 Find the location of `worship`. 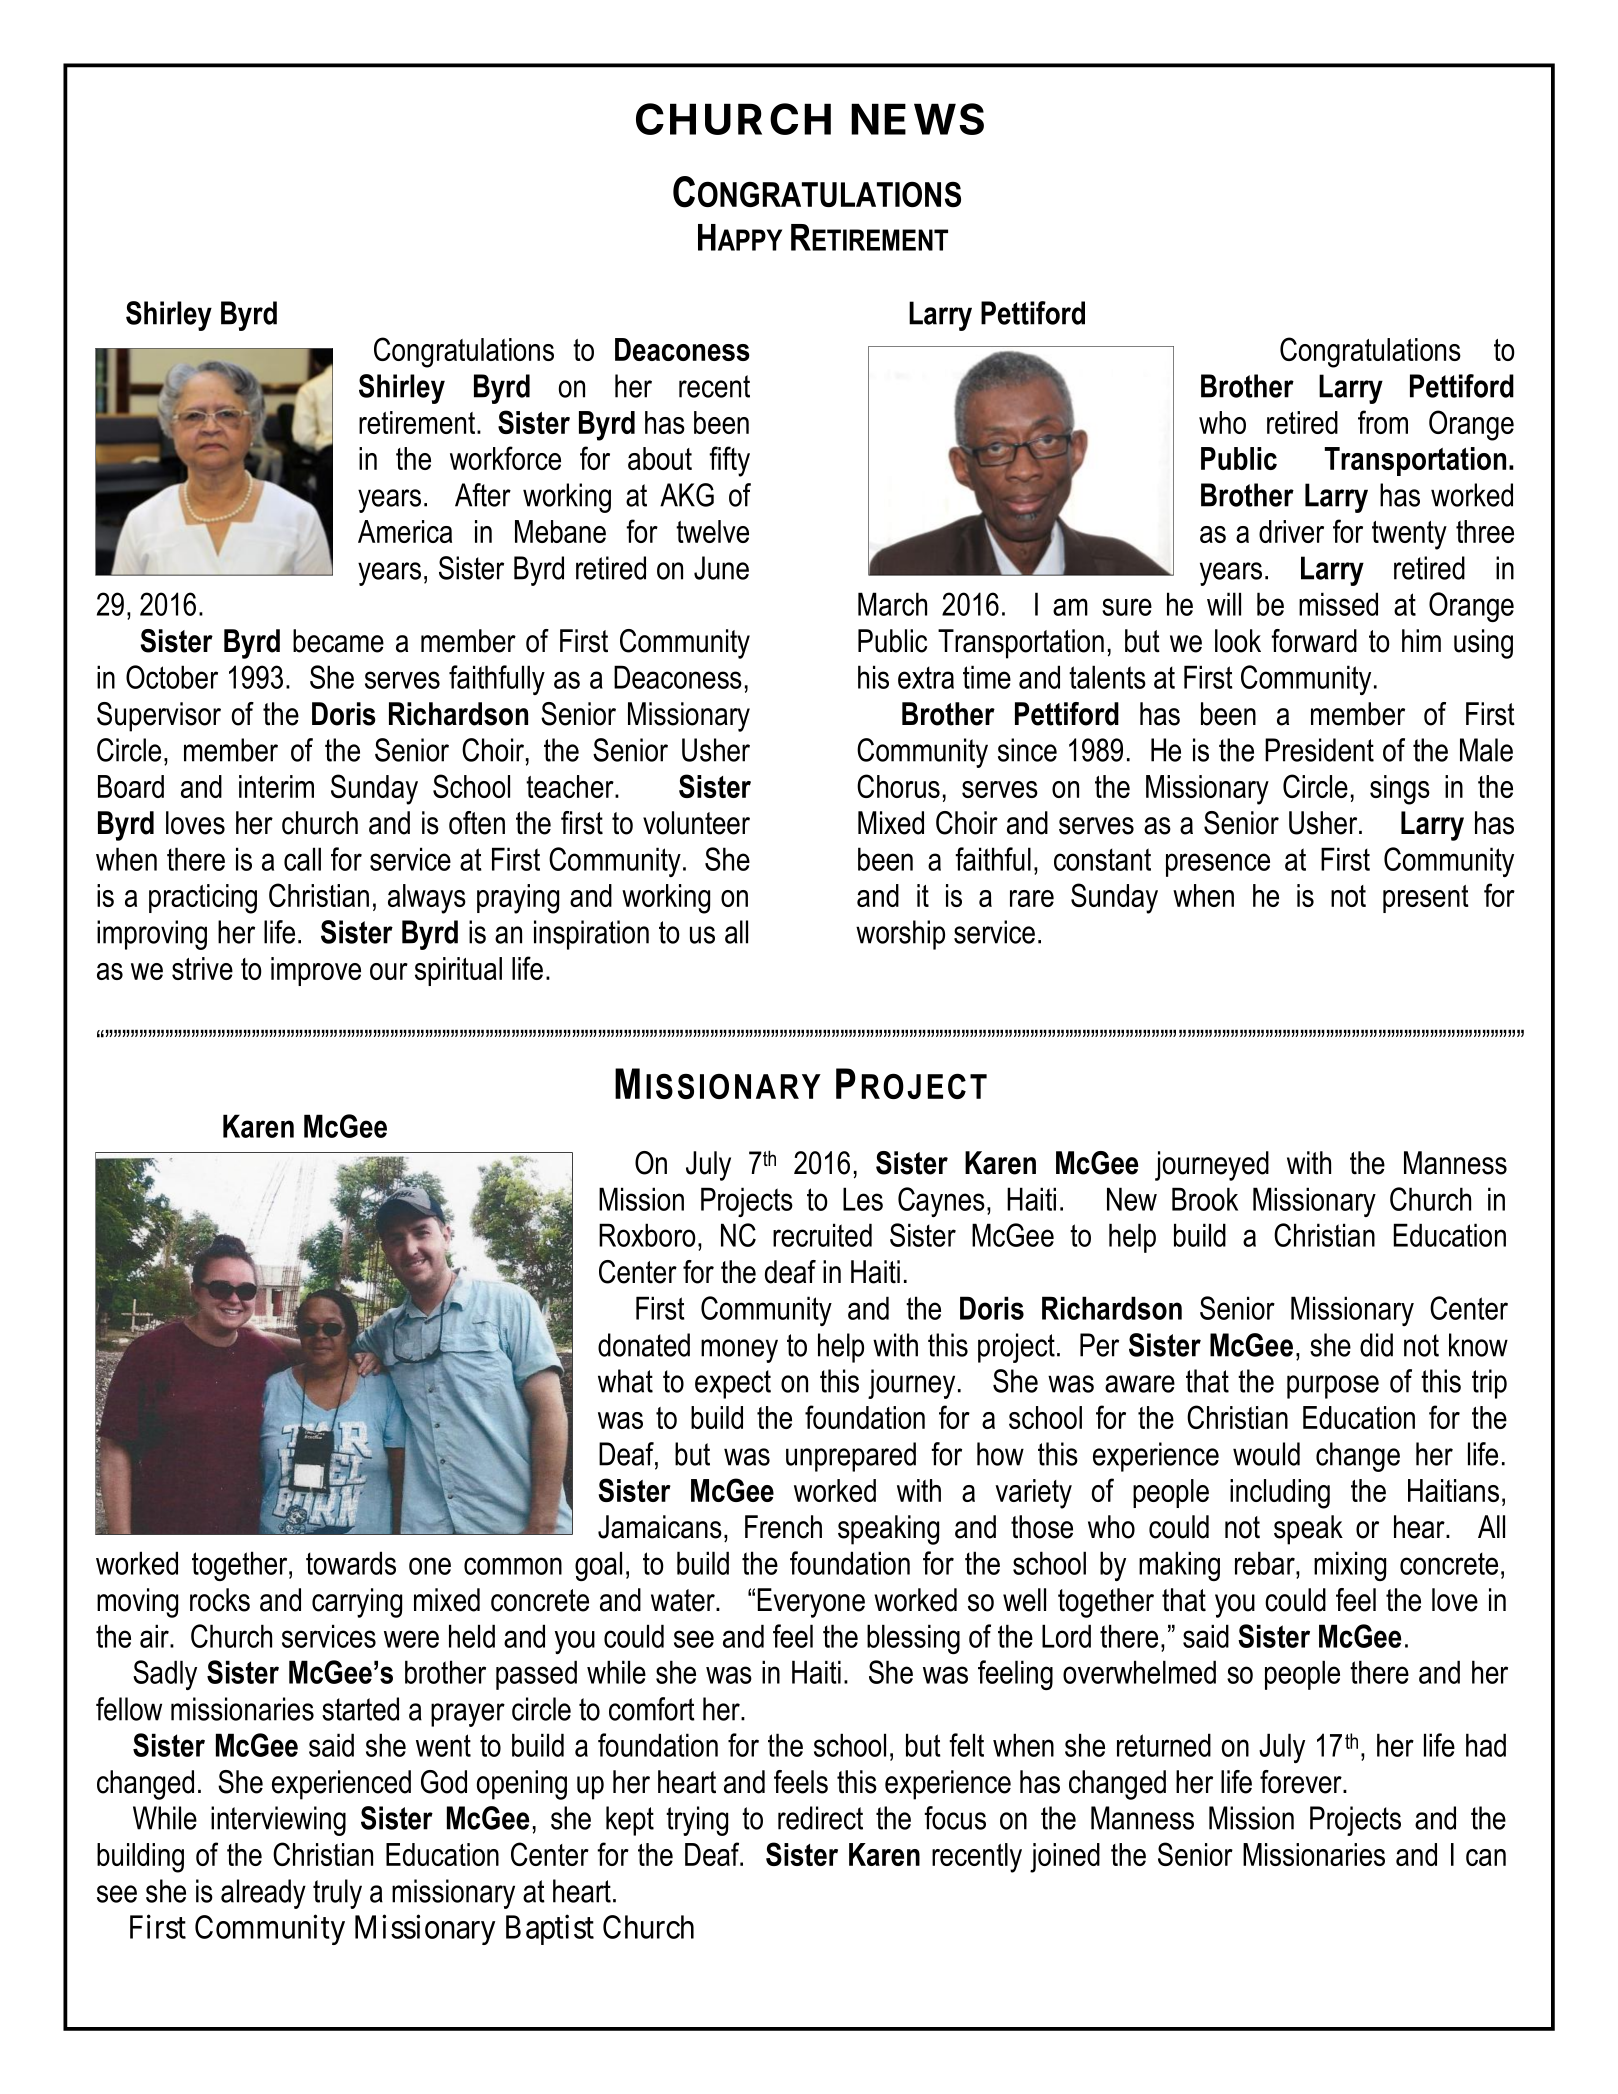

worship is located at coordinates (900, 935).
